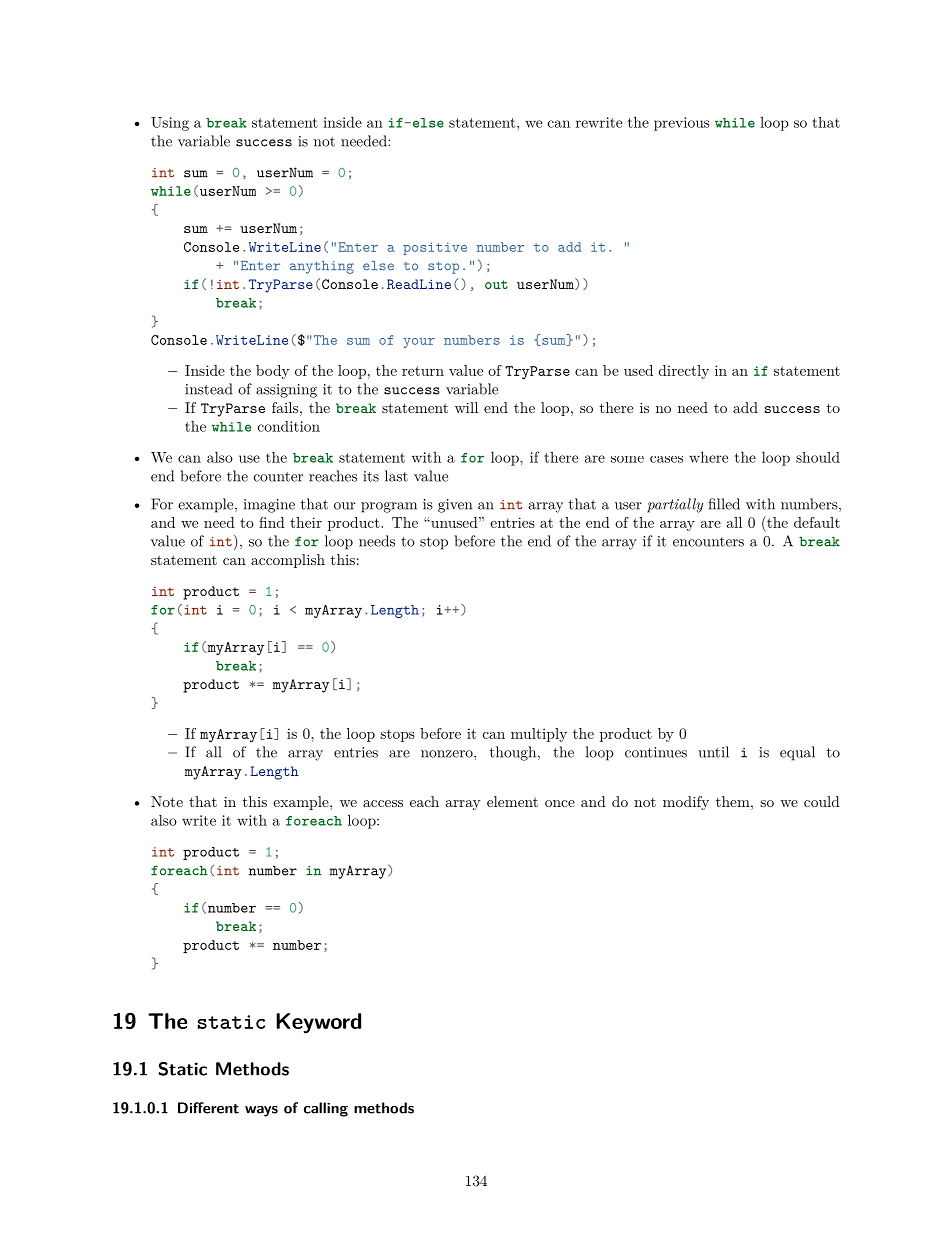 This page has height=1233, width=952. I want to click on imagine, so click(269, 506).
